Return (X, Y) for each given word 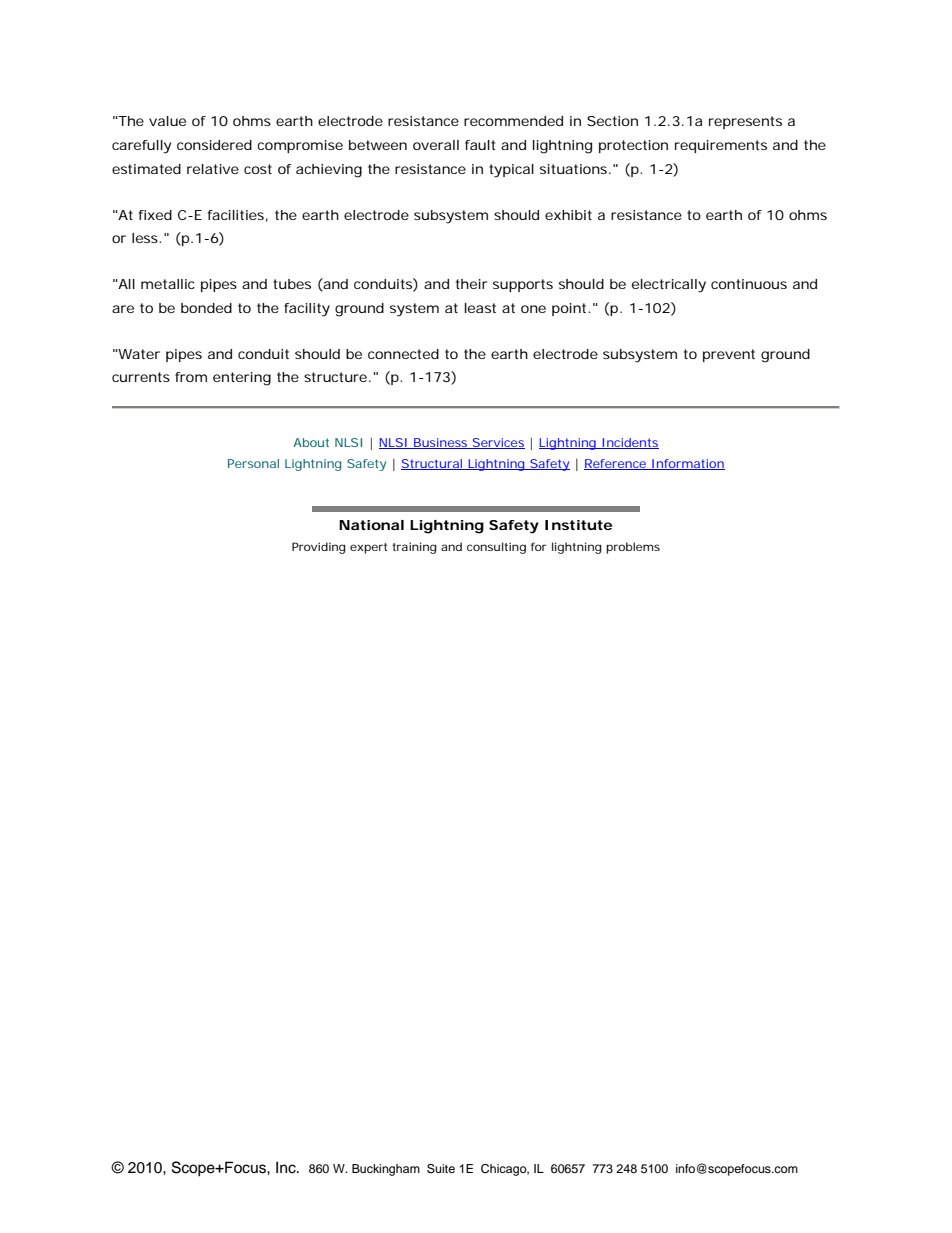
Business (441, 443)
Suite (441, 1169)
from (191, 377)
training (414, 548)
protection (633, 146)
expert (368, 548)
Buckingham (386, 1170)
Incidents (629, 443)
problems (633, 548)
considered (214, 145)
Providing (319, 548)
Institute (578, 525)
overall (436, 145)
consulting (496, 548)
